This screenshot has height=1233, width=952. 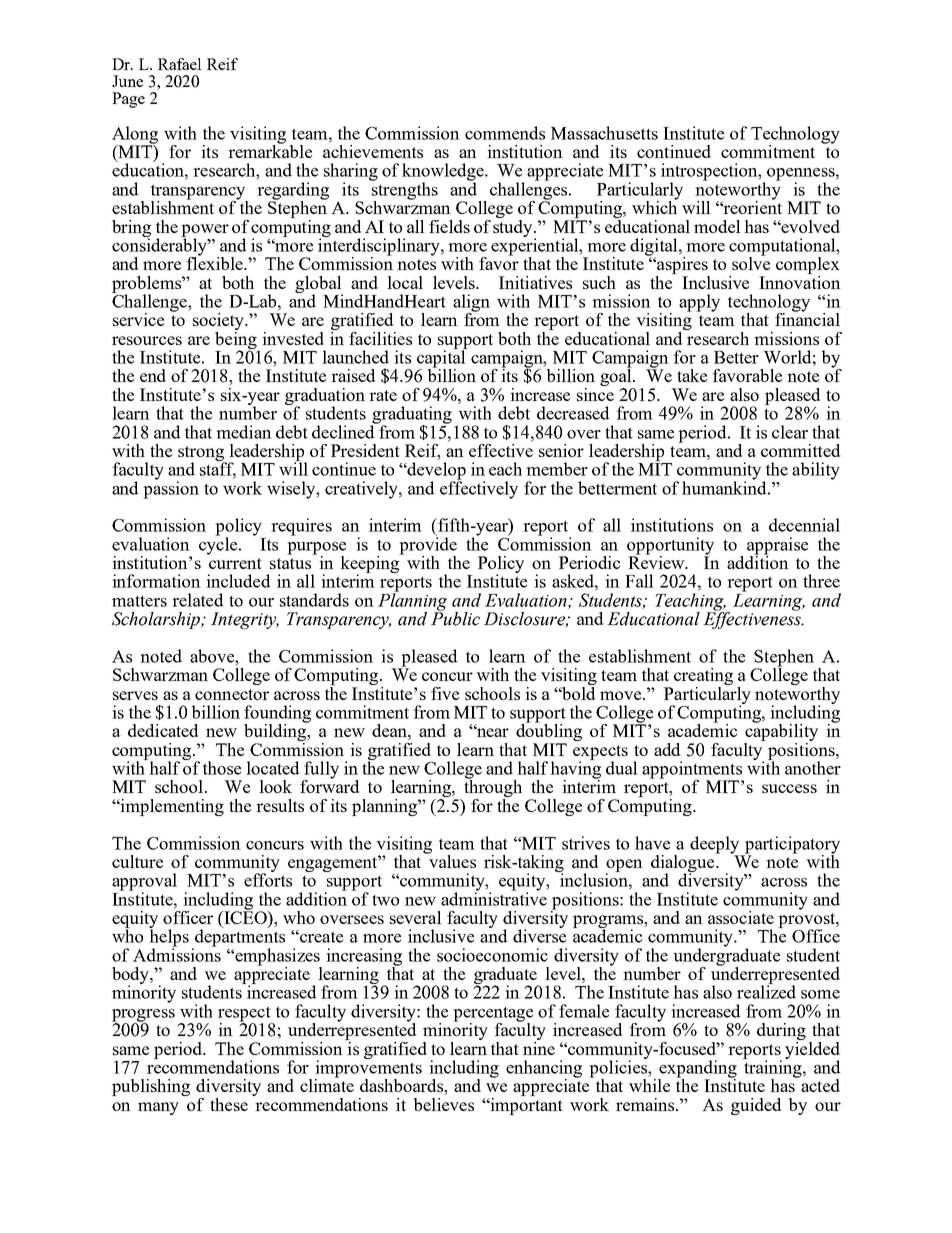 What do you see at coordinates (699, 303) in the screenshot?
I see `apply` at bounding box center [699, 303].
